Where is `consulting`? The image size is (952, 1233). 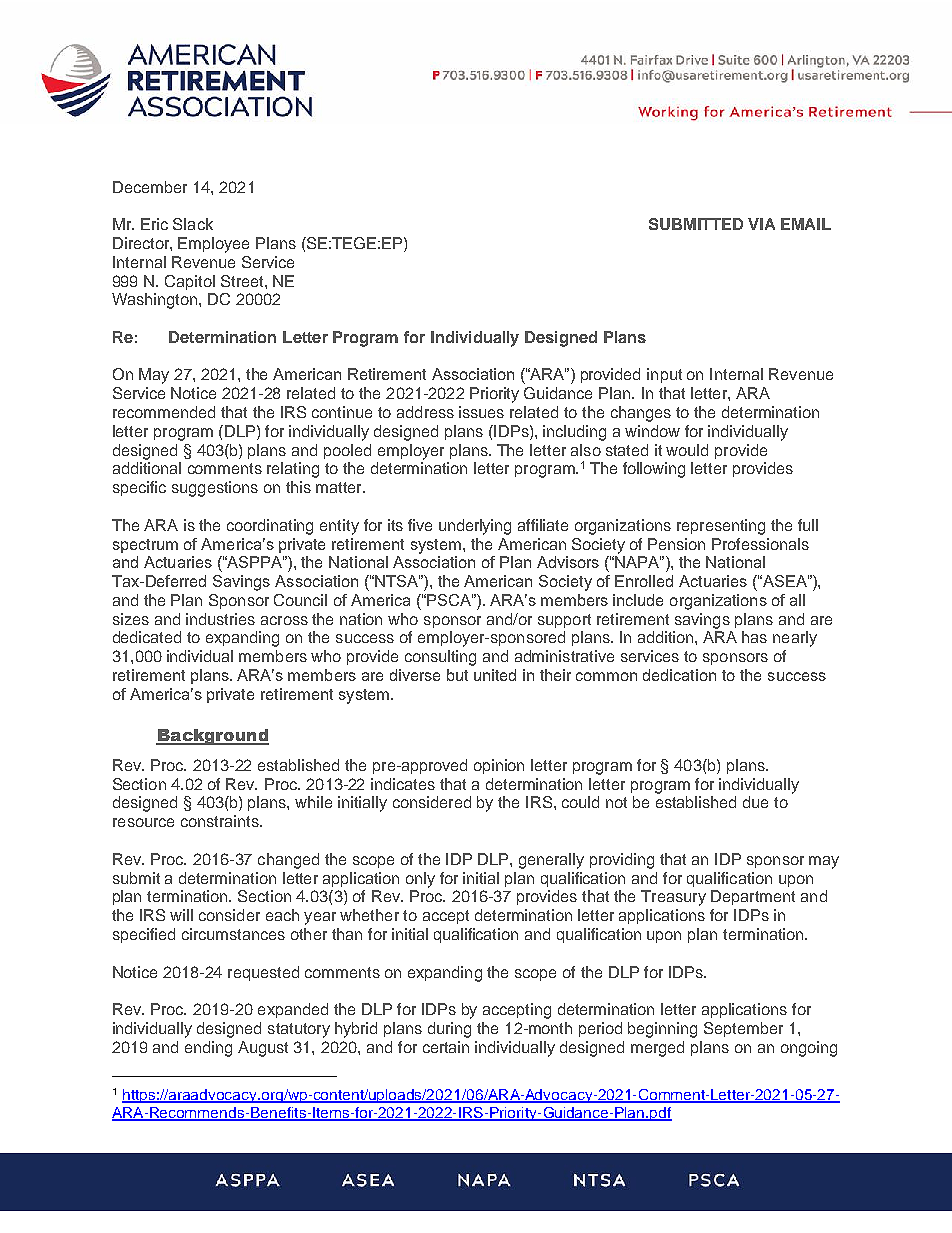
consulting is located at coordinates (440, 658).
